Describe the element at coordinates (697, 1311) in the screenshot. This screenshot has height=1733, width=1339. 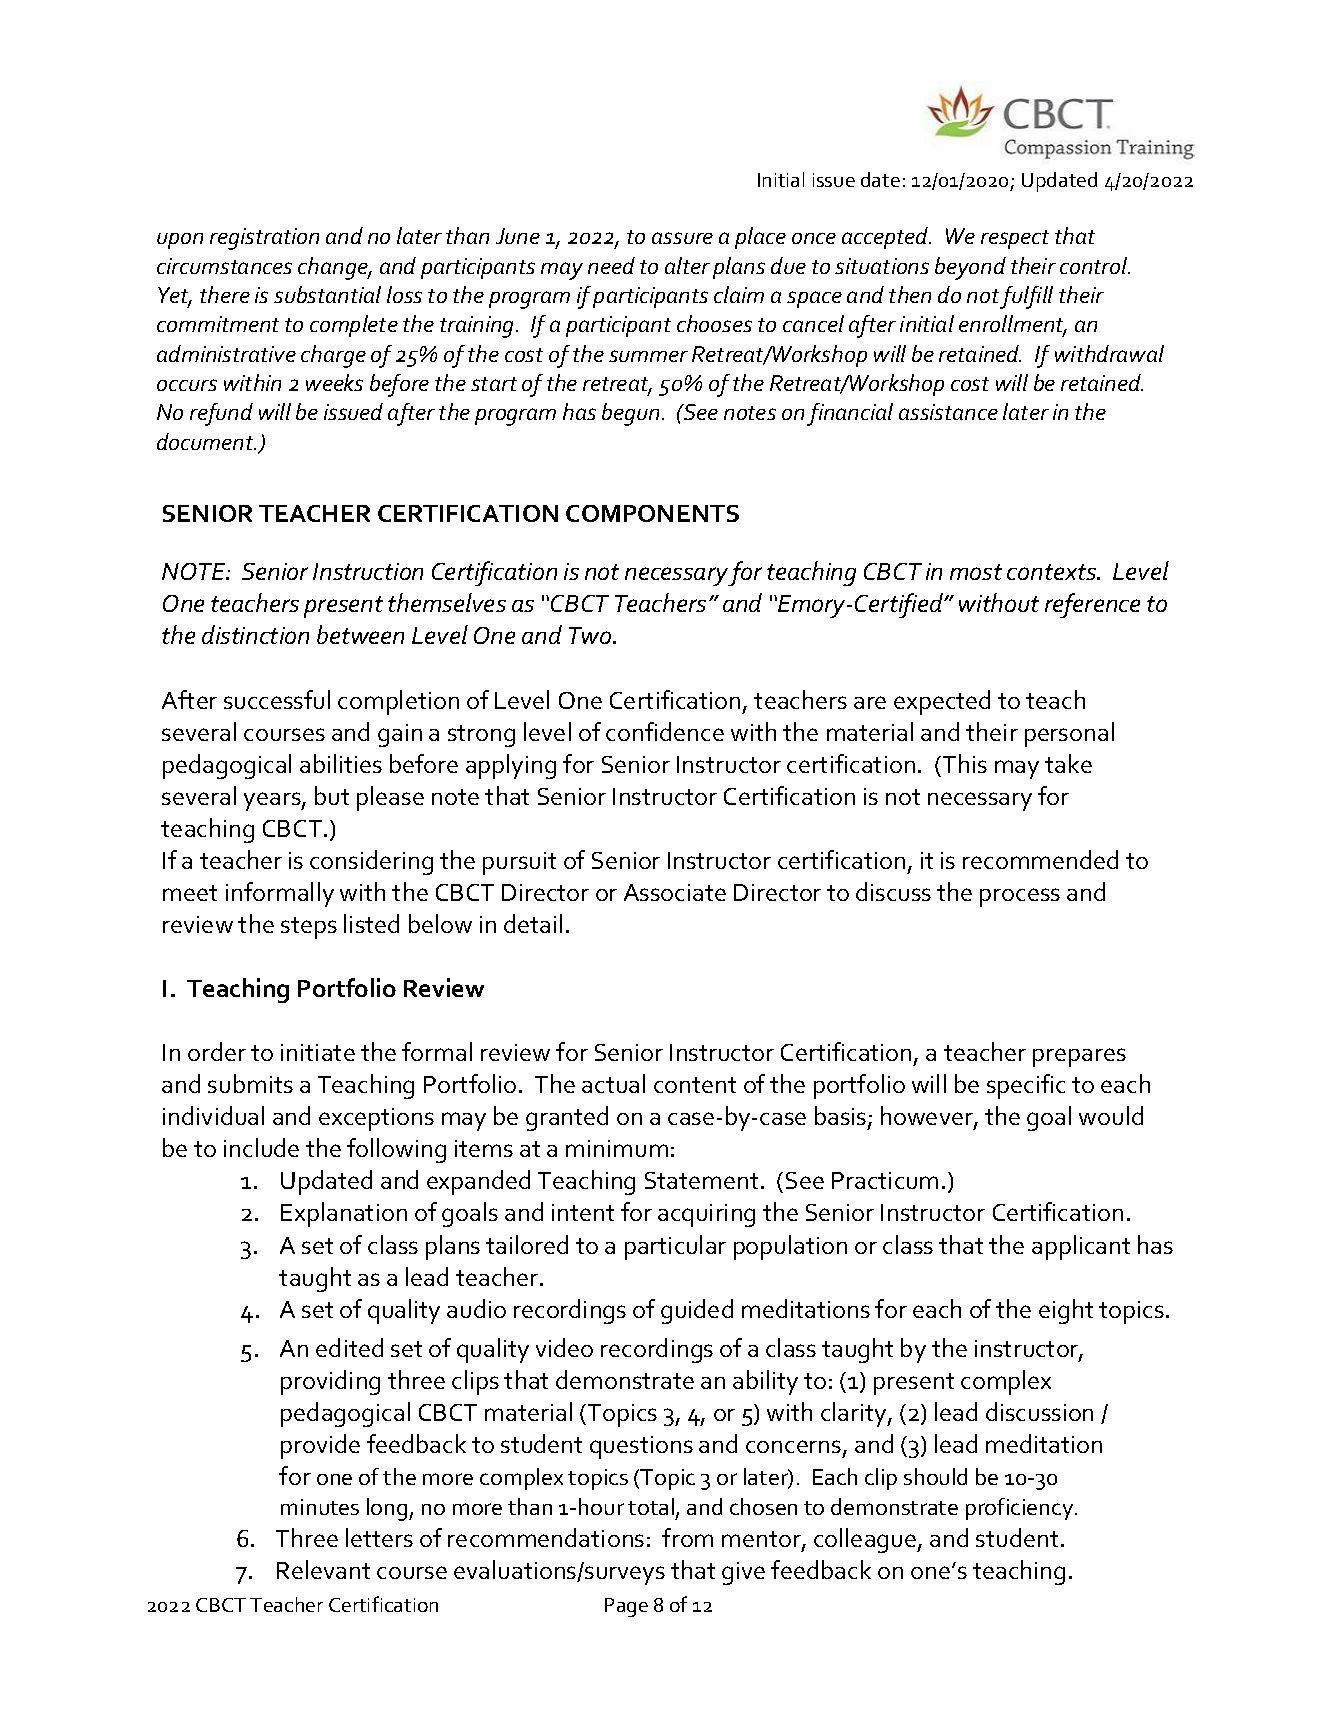
I see `guided` at that location.
